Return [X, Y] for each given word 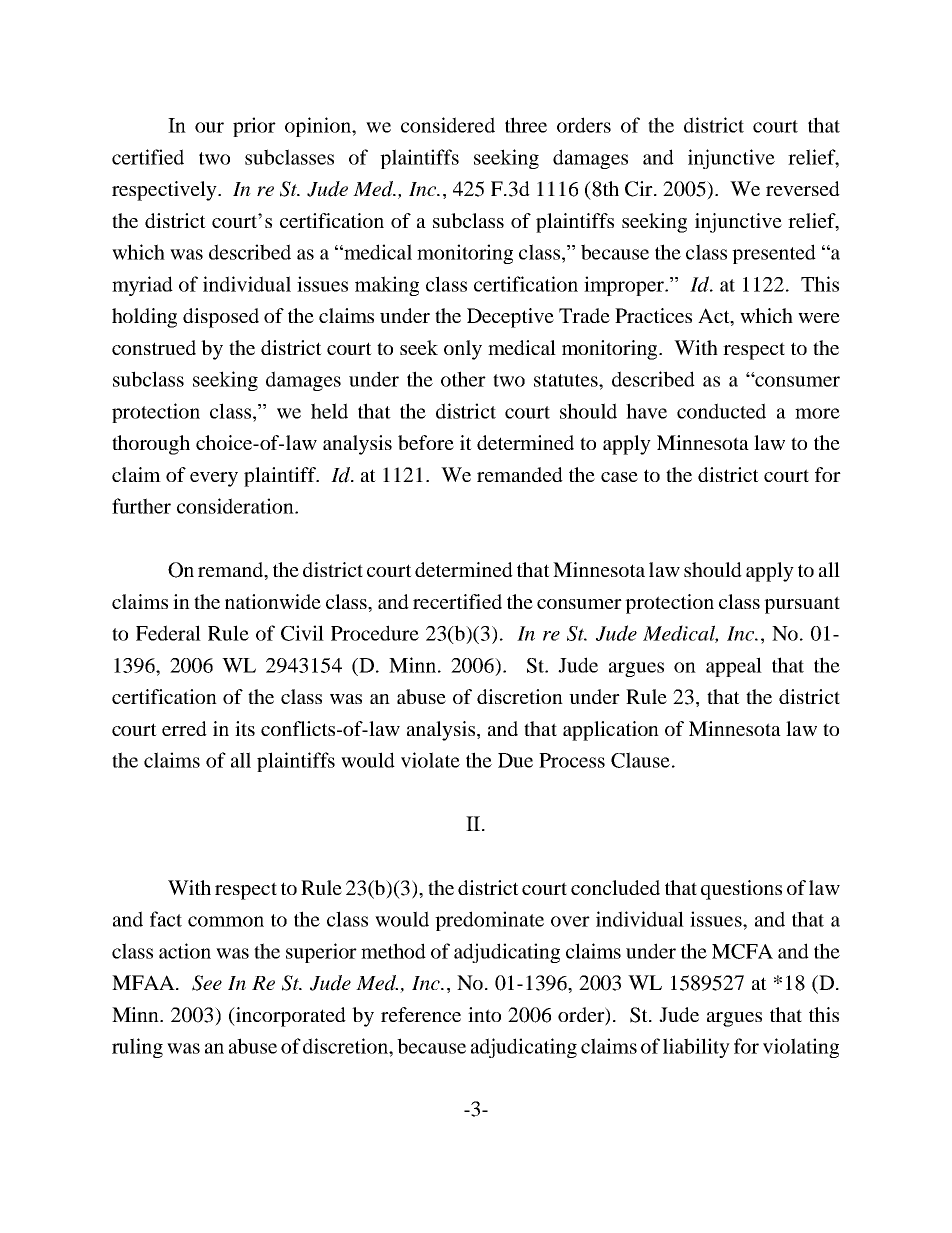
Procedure [375, 633]
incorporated [290, 1017]
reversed [803, 188]
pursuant [802, 605]
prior [254, 127]
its [245, 728]
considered [448, 125]
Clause [640, 760]
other [463, 379]
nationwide [273, 601]
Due [515, 760]
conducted [721, 411]
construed [154, 347]
